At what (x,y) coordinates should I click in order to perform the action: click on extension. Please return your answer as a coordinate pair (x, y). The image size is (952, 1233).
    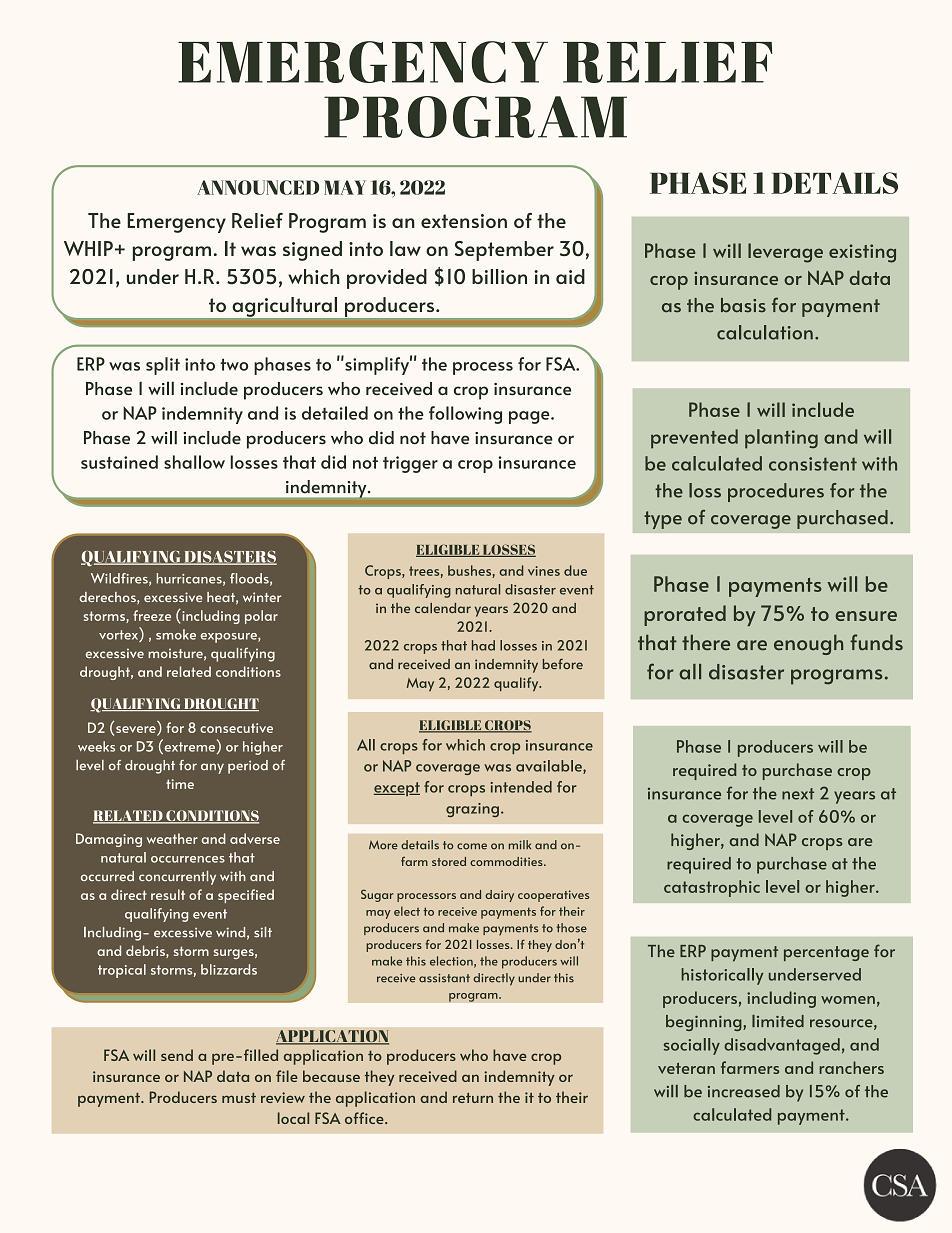
    Looking at the image, I should click on (464, 221).
